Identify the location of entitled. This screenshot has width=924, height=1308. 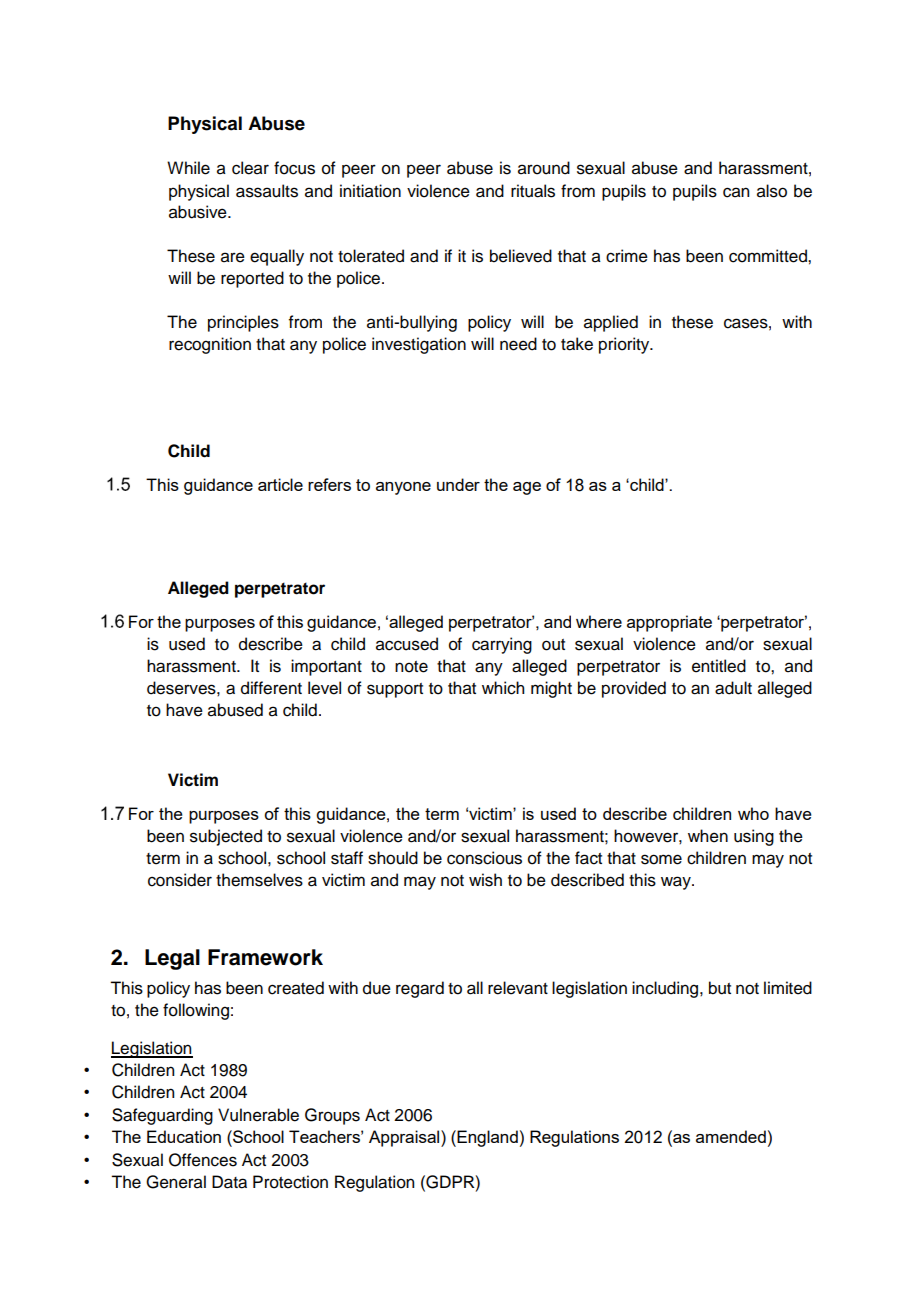
(719, 666).
